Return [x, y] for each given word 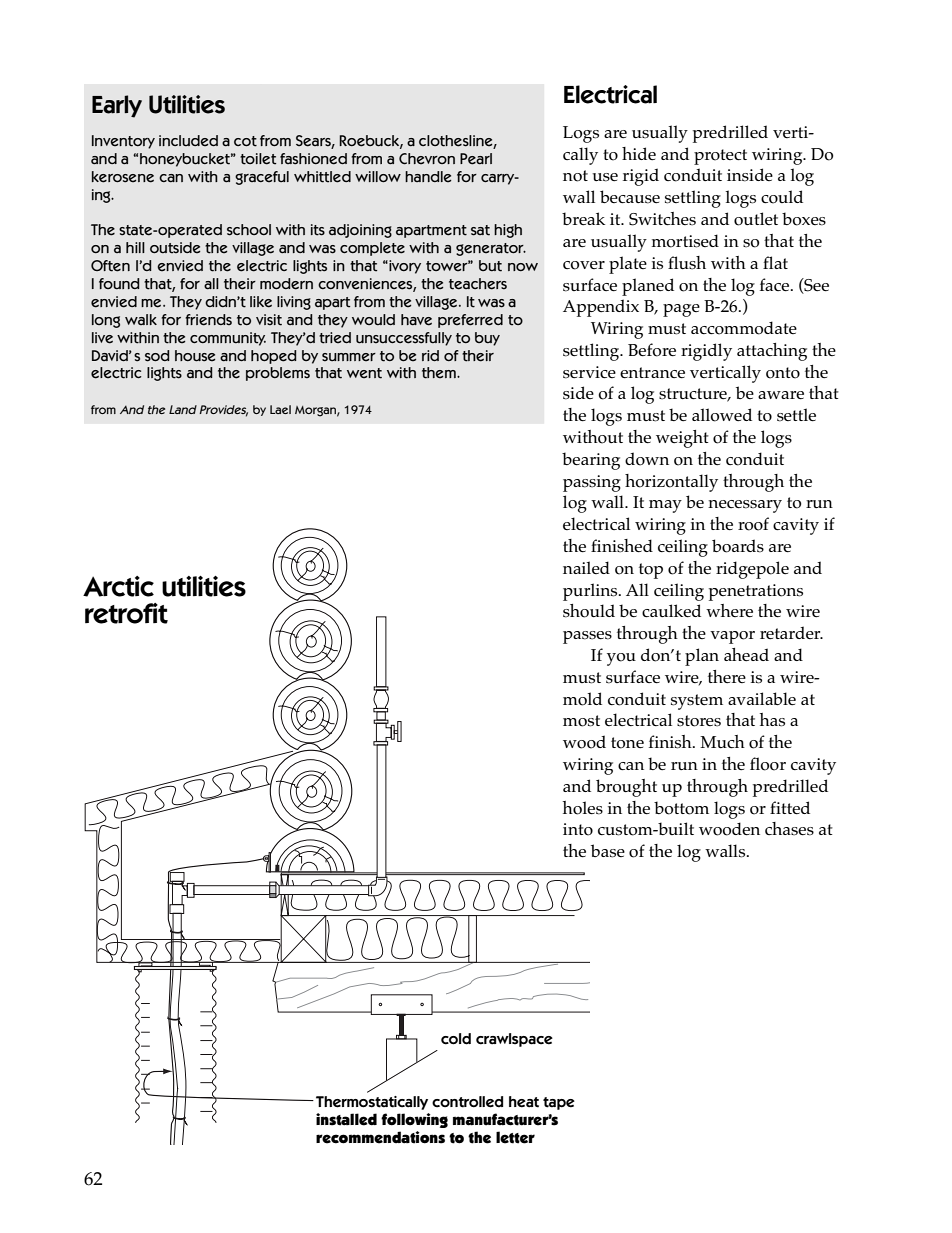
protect [720, 157]
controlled [467, 1102]
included [188, 141]
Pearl [476, 159]
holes [583, 808]
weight [682, 439]
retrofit [126, 613]
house [195, 356]
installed [346, 1119]
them [440, 373]
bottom [681, 808]
